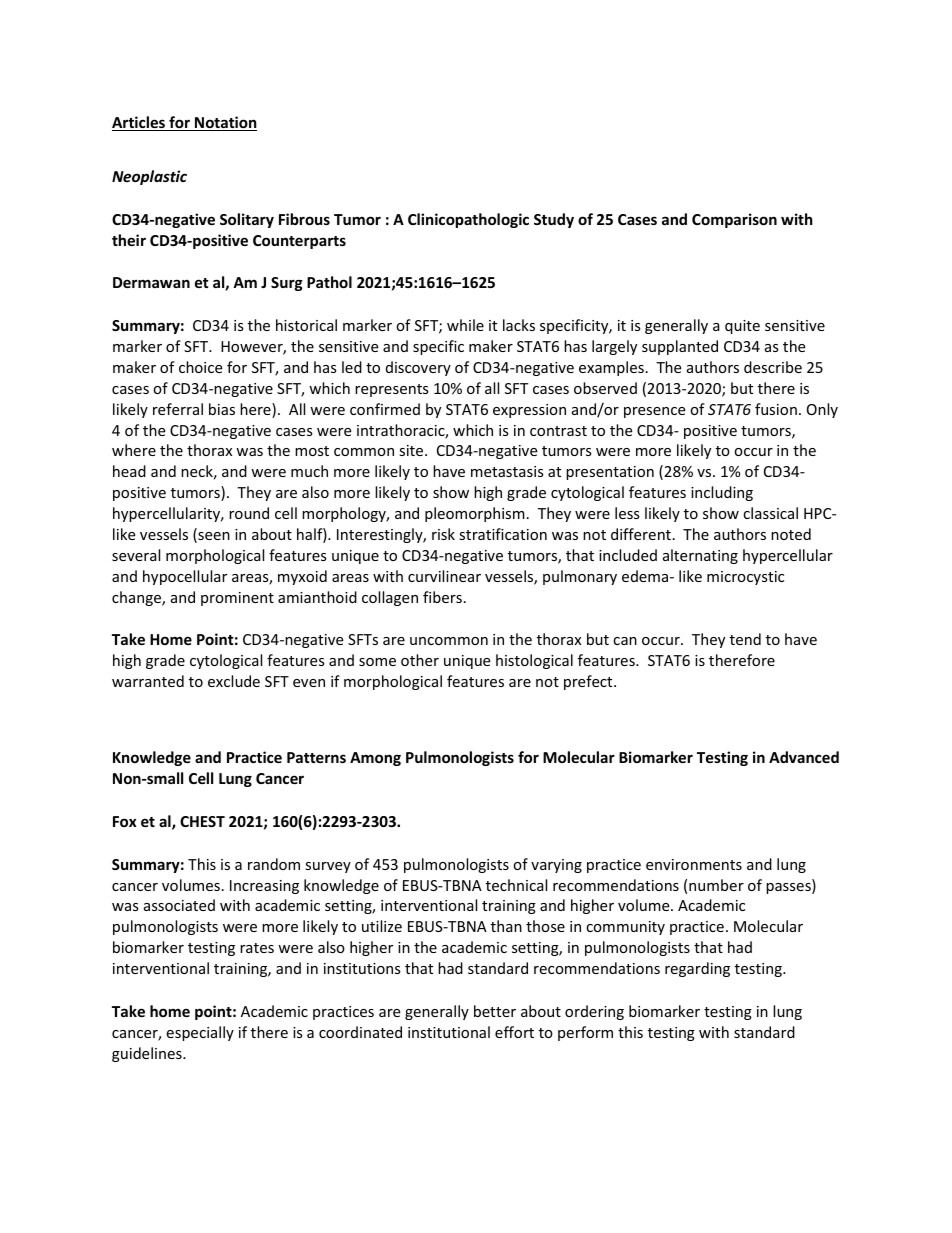  I want to click on institutional, so click(449, 1032).
